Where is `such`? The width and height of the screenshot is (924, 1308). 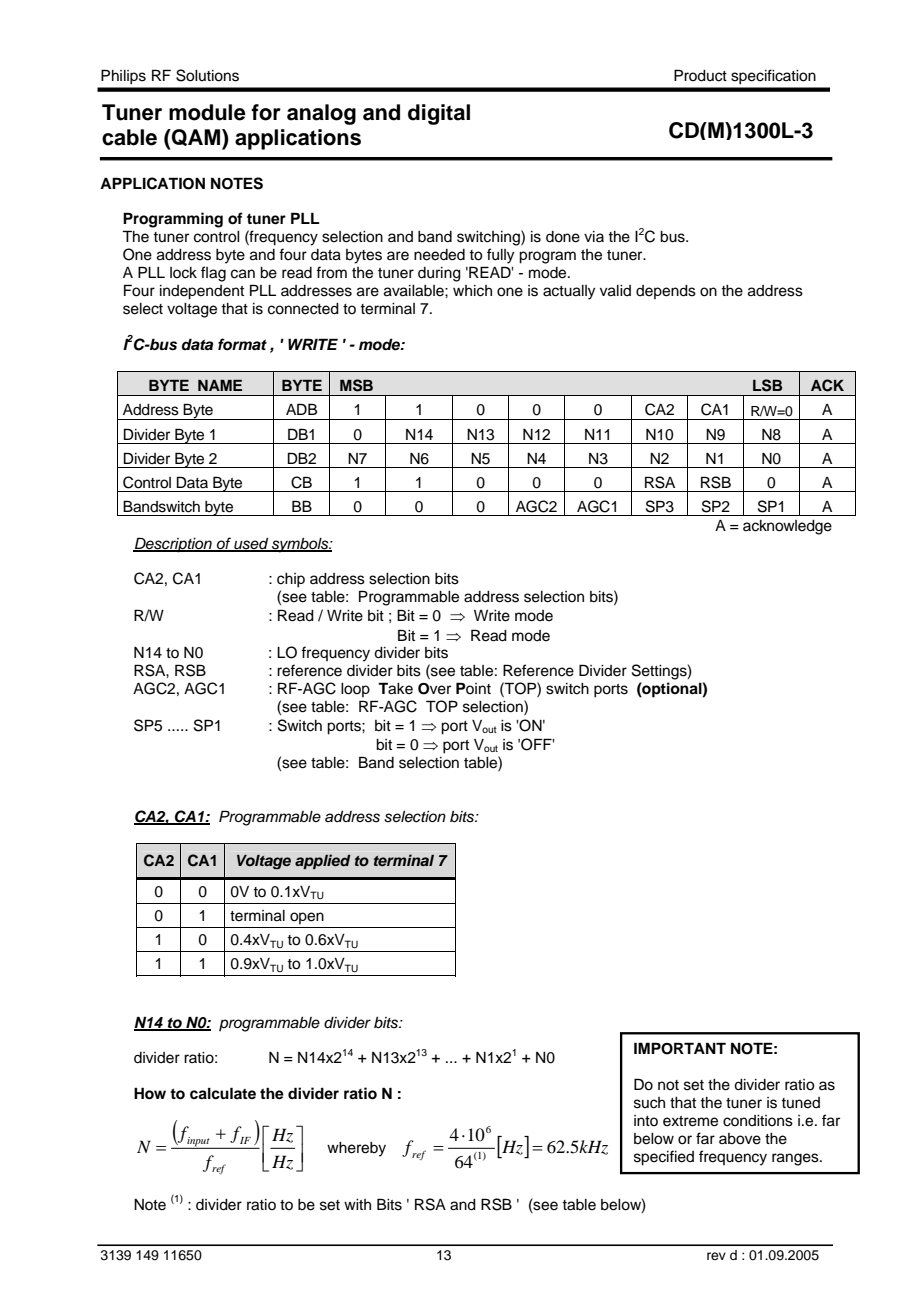 such is located at coordinates (649, 1103).
